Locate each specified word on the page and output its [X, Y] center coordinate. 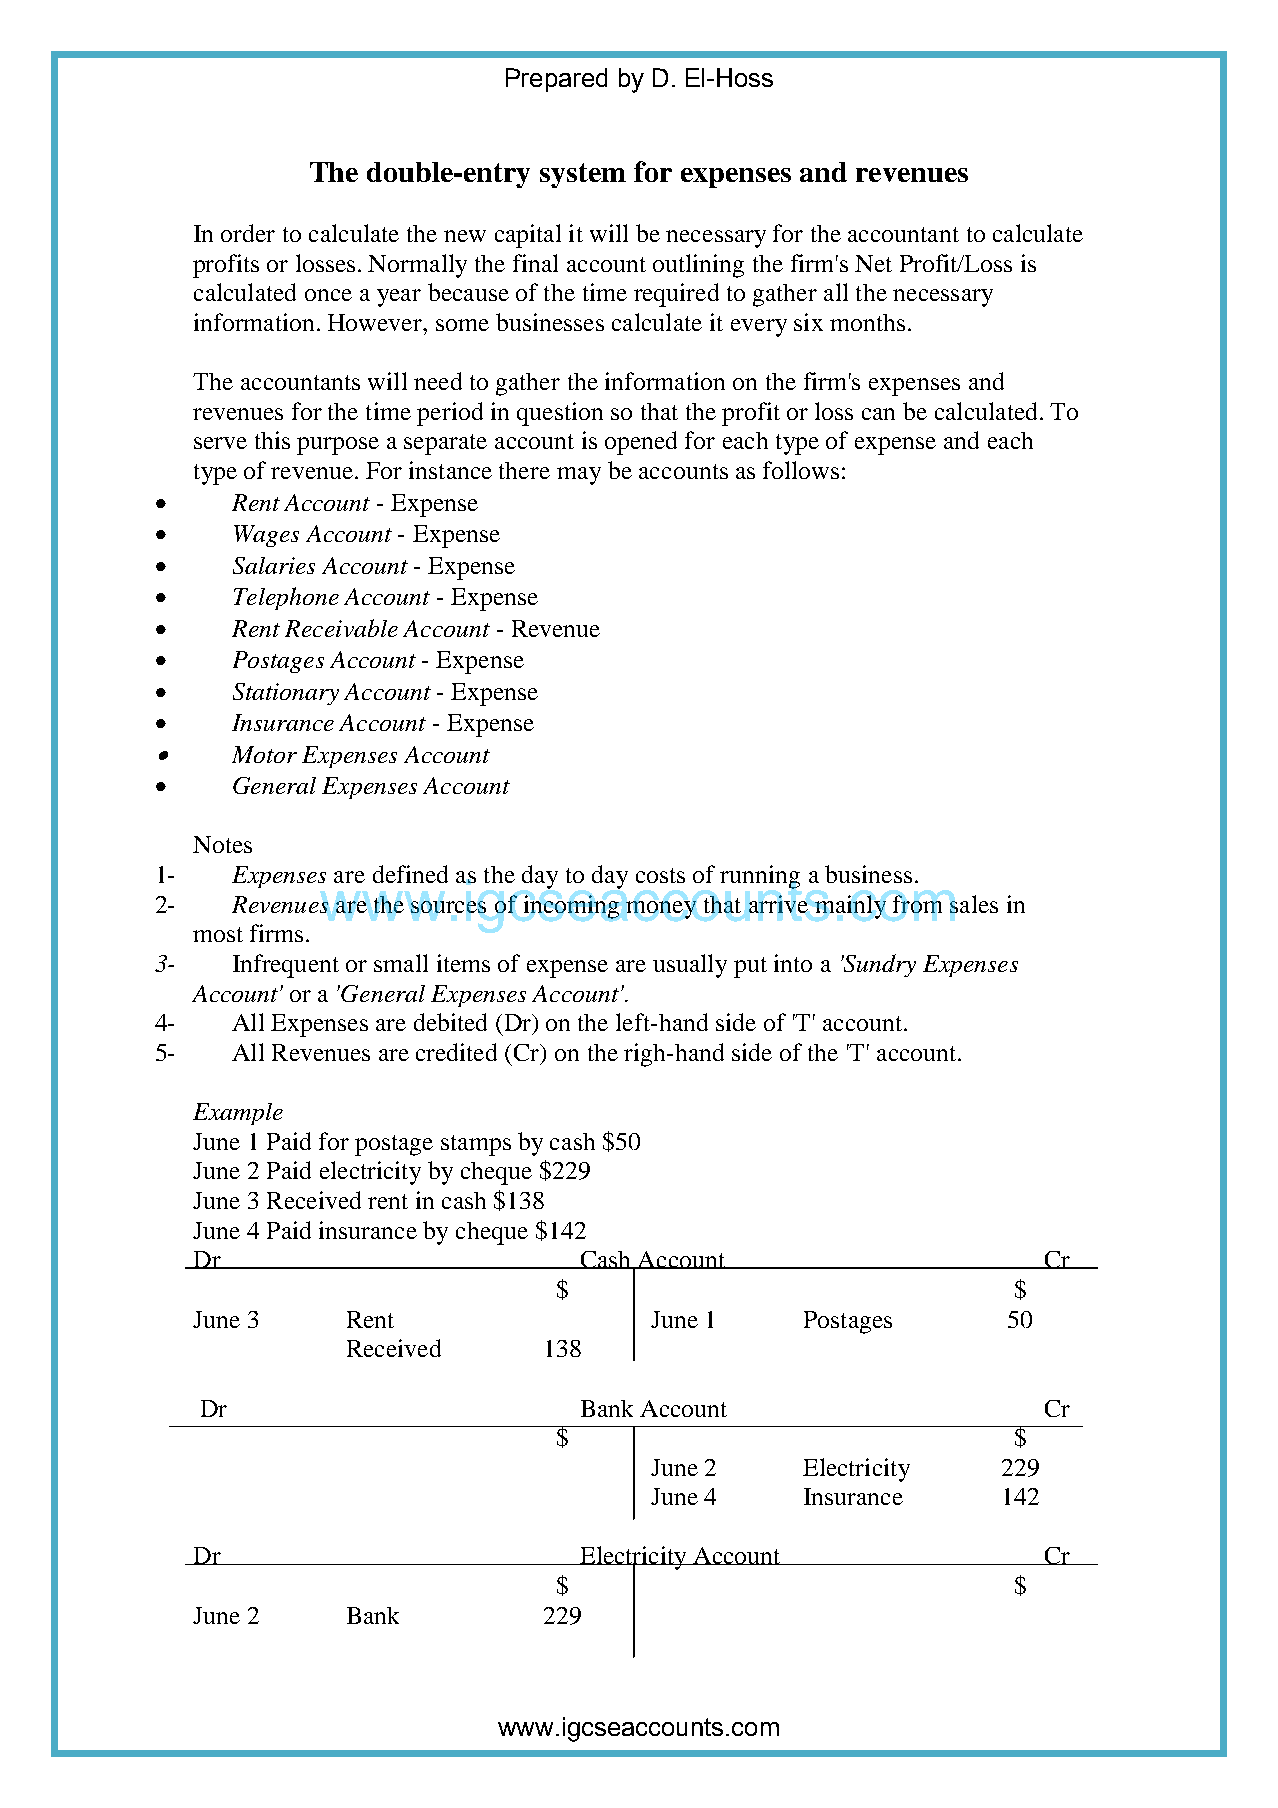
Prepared [556, 80]
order [248, 233]
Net [873, 263]
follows [801, 470]
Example [238, 1114]
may [579, 476]
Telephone [286, 598]
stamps [476, 1145]
